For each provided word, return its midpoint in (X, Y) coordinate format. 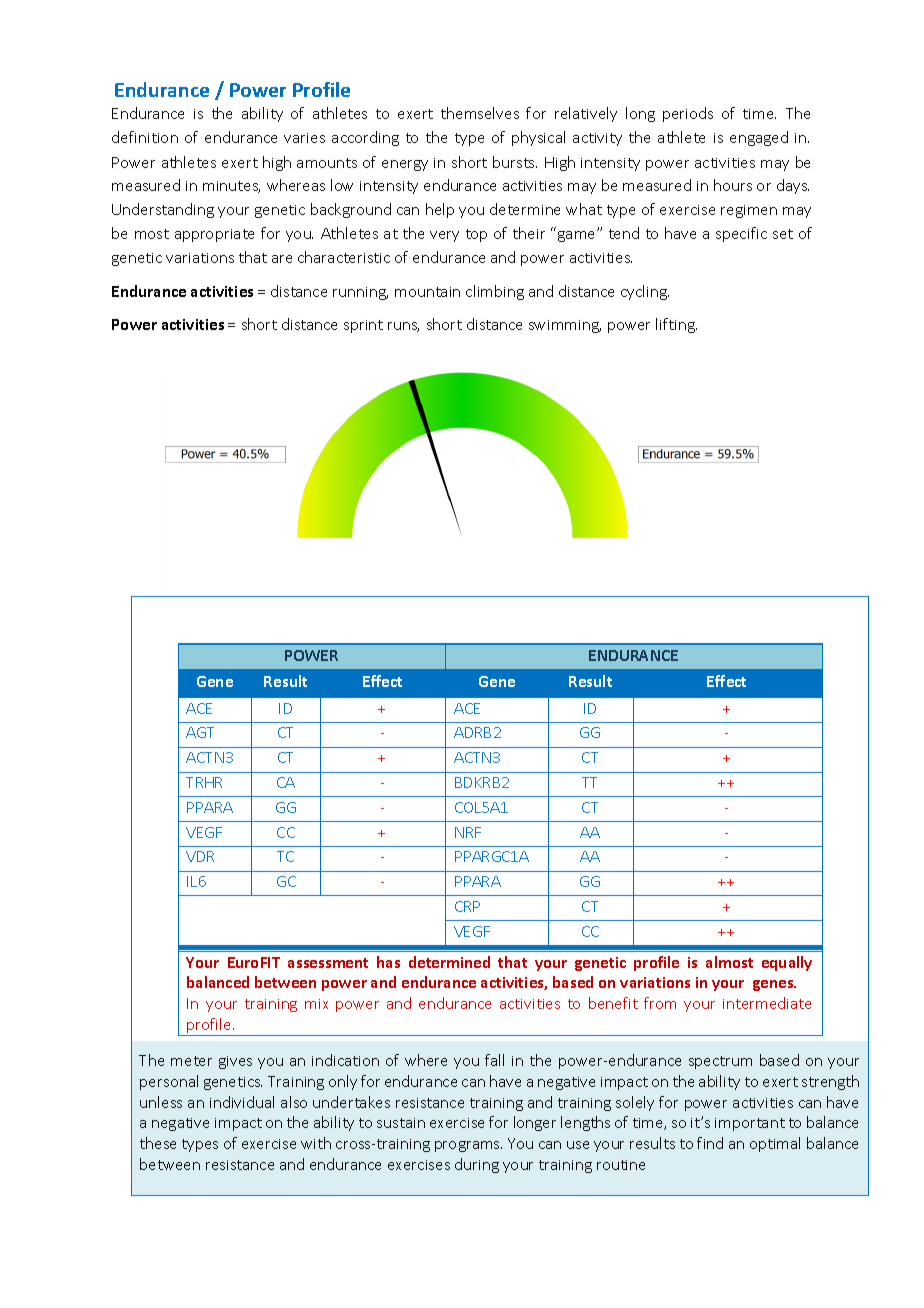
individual (242, 1102)
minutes (231, 187)
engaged (759, 138)
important (750, 1124)
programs (468, 1146)
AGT (200, 732)
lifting (676, 325)
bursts (515, 162)
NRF (468, 832)
